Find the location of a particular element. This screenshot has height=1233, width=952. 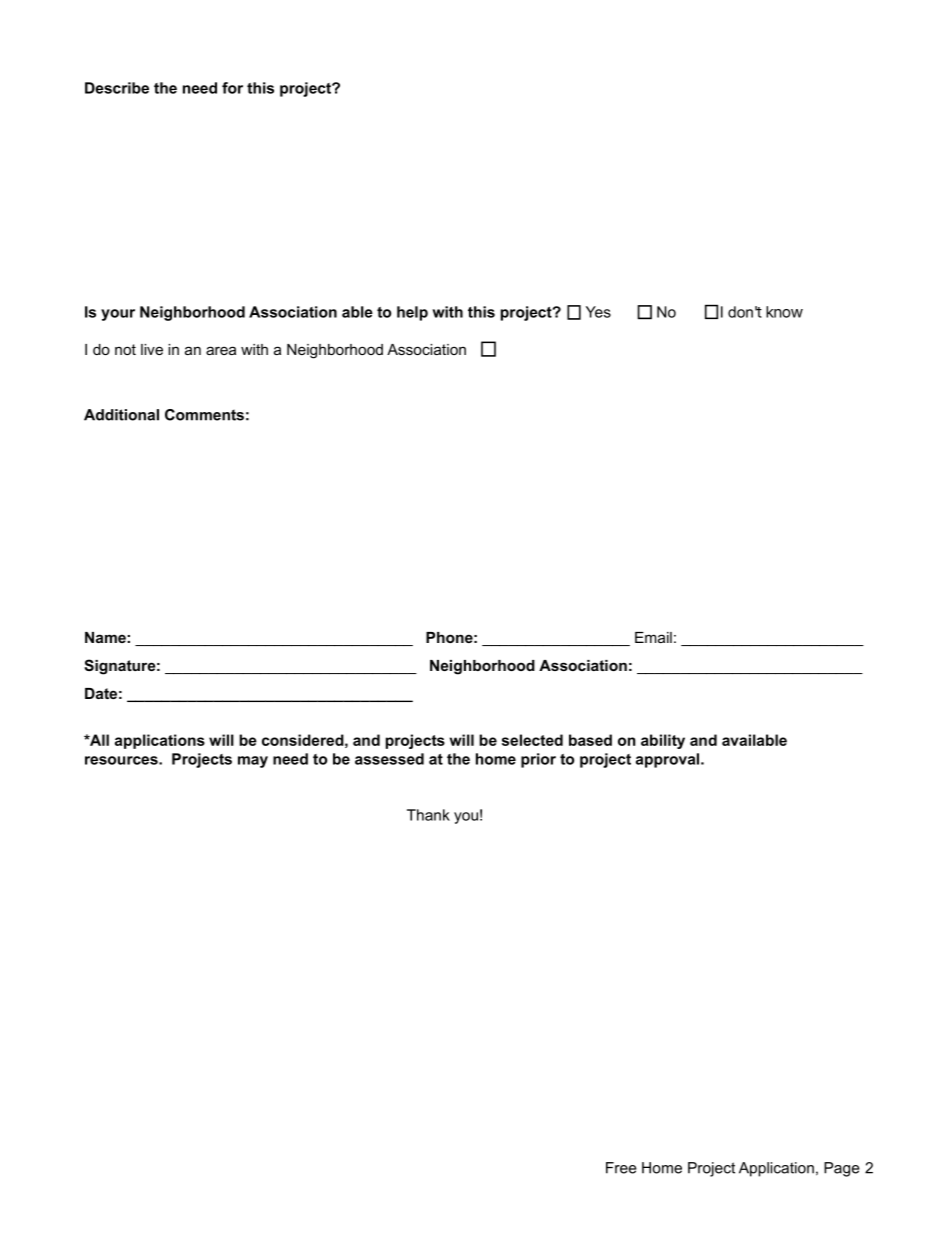

know is located at coordinates (784, 312).
